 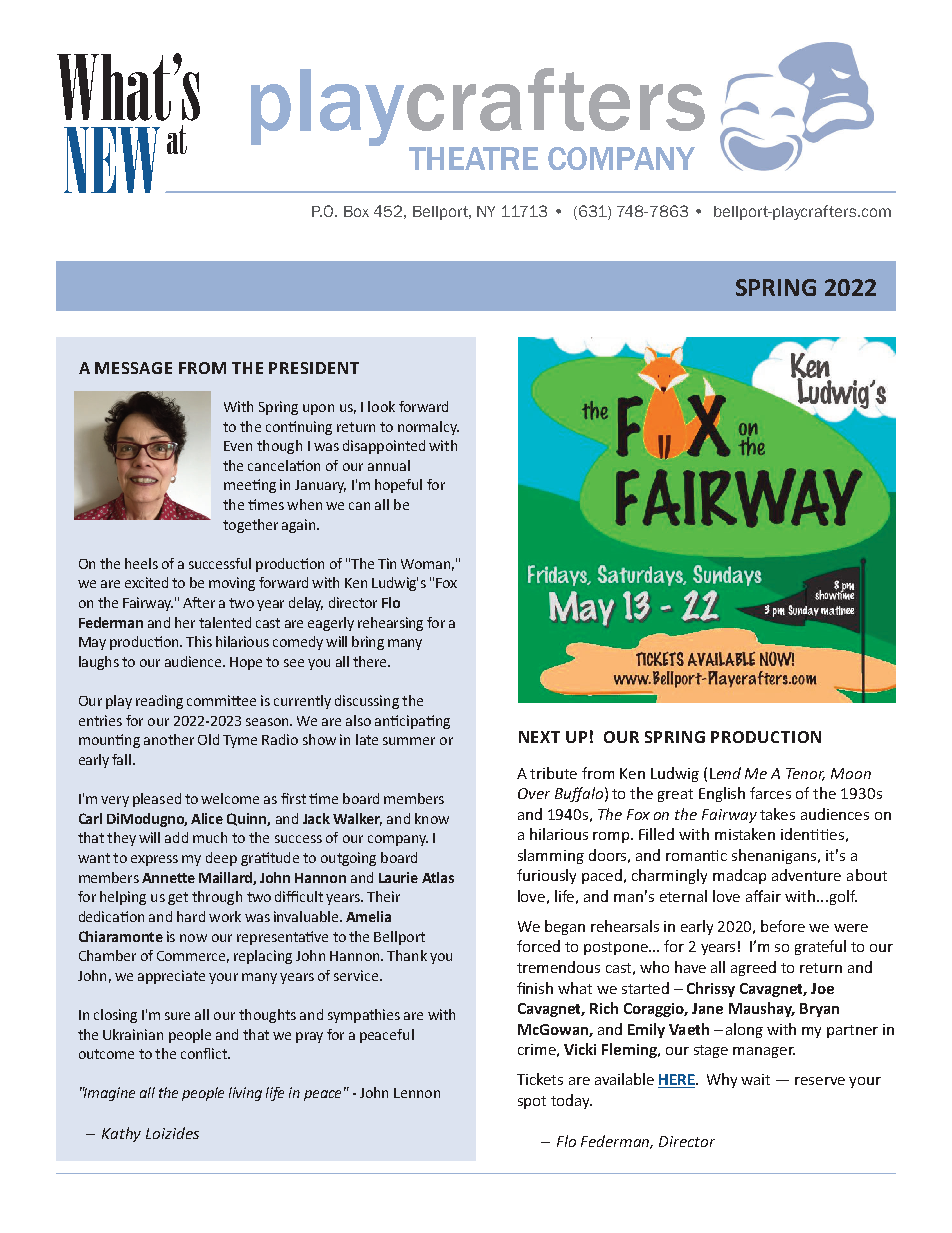 What do you see at coordinates (384, 447) in the screenshot?
I see `disappointed` at bounding box center [384, 447].
